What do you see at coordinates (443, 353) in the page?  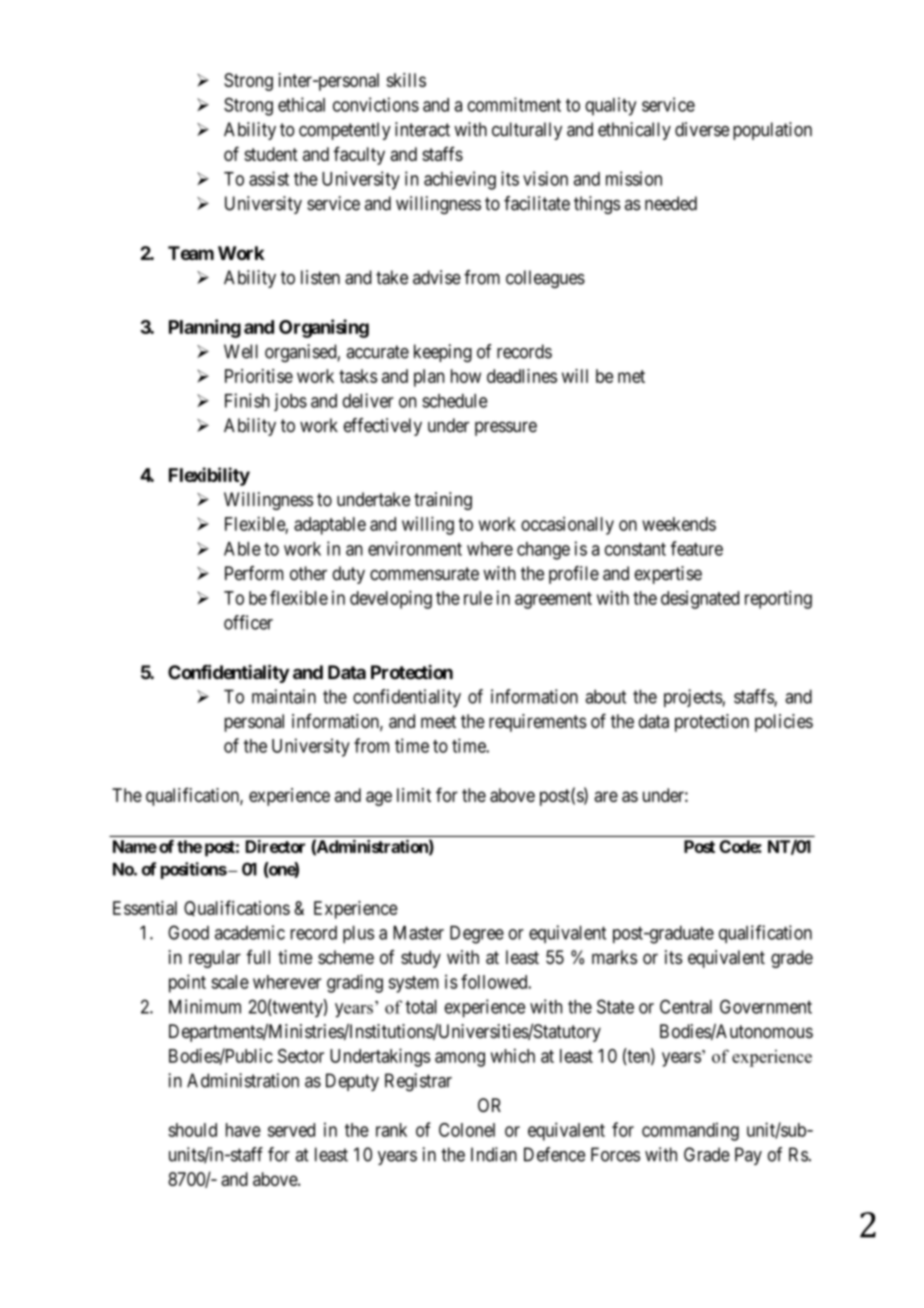 I see `keeping` at bounding box center [443, 353].
